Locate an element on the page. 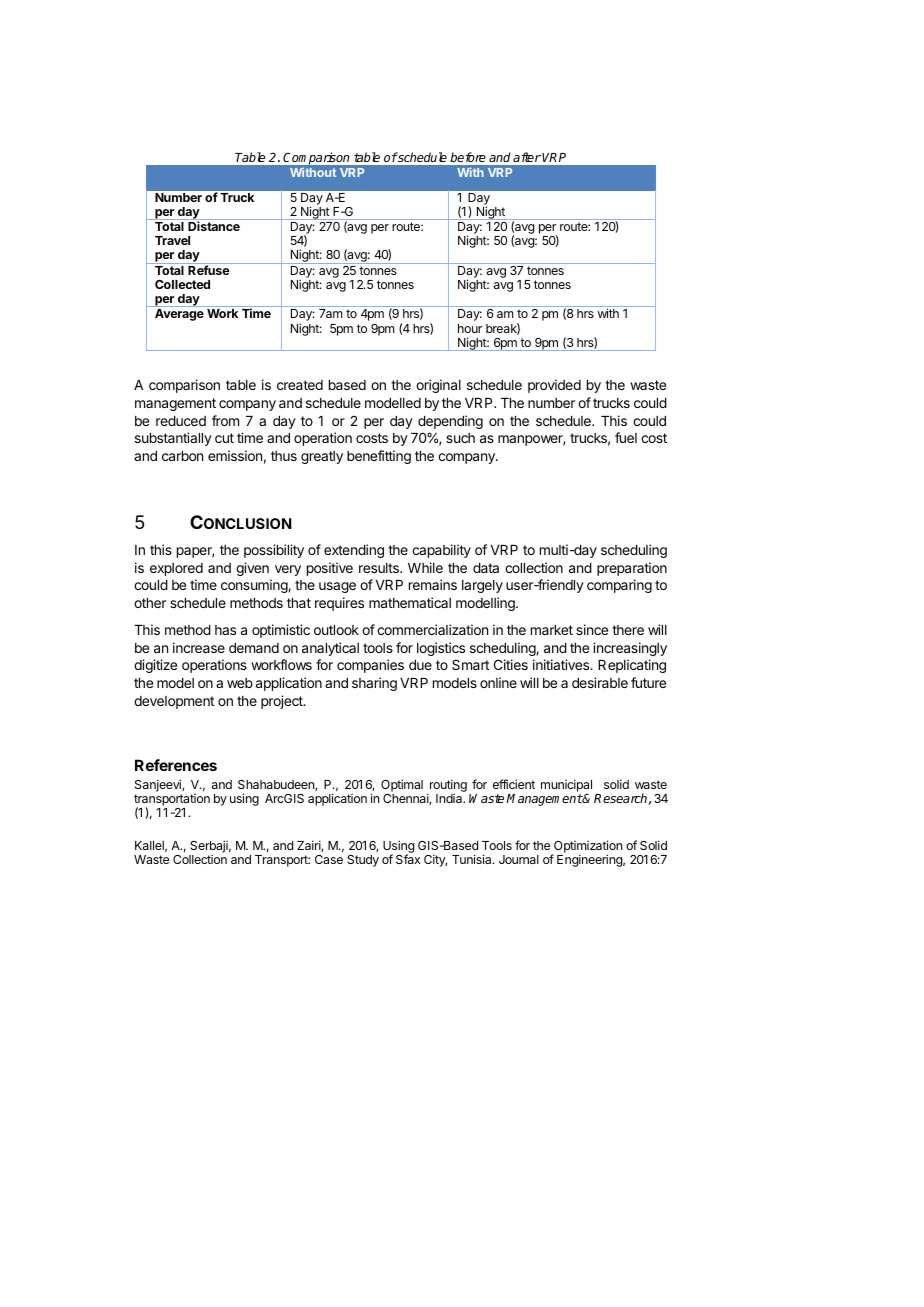  since is located at coordinates (592, 629).
